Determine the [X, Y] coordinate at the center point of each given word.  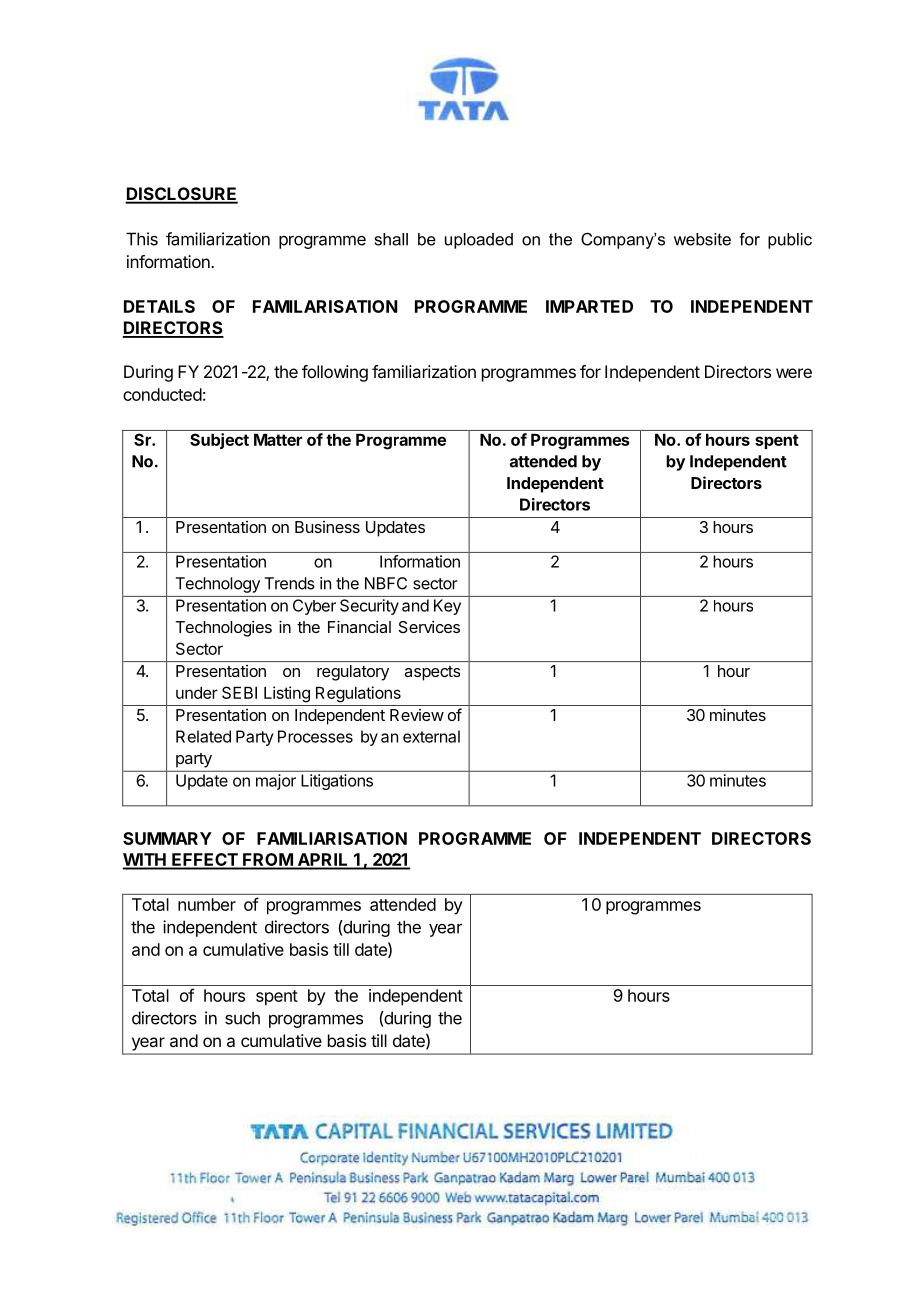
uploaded [479, 241]
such [242, 1018]
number [207, 904]
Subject [219, 441]
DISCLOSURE [181, 195]
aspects [432, 673]
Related [203, 736]
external [431, 736]
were [794, 373]
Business [327, 527]
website [702, 239]
